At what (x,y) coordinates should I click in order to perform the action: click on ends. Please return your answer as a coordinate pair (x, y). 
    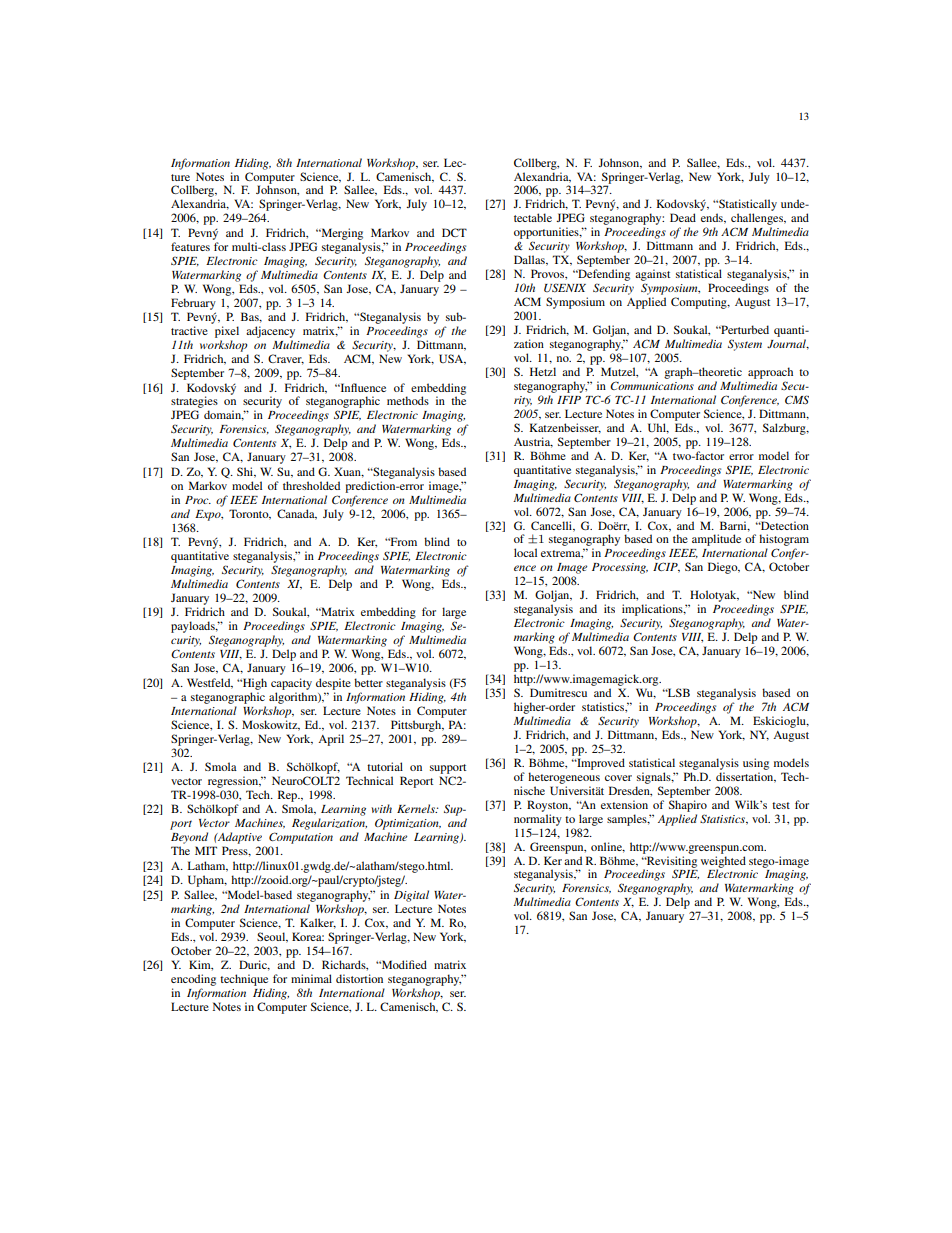
    Looking at the image, I should click on (713, 218).
